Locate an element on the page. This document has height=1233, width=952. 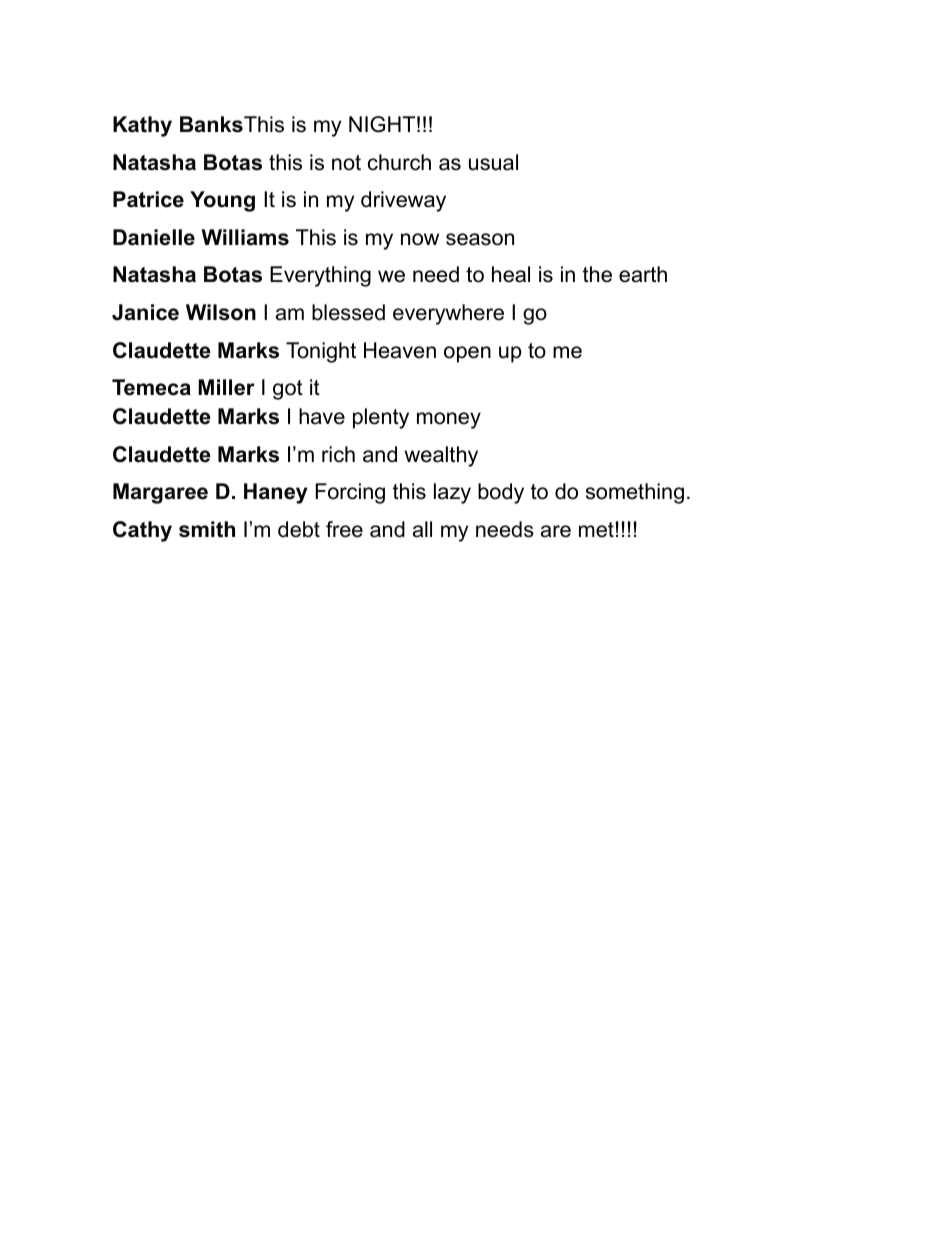
smith is located at coordinates (207, 529).
